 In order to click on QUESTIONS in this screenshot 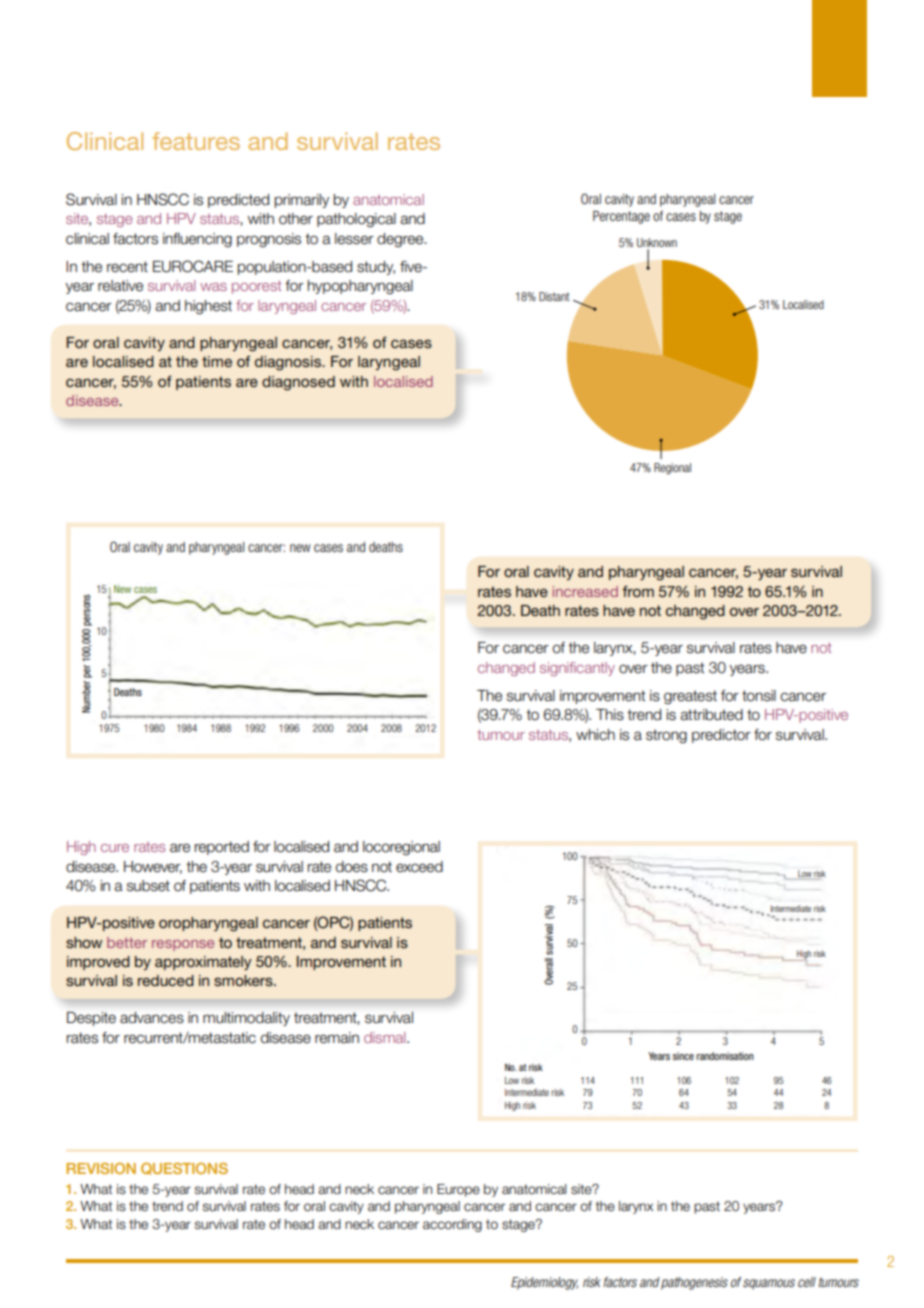, I will do `click(184, 1169)`.
